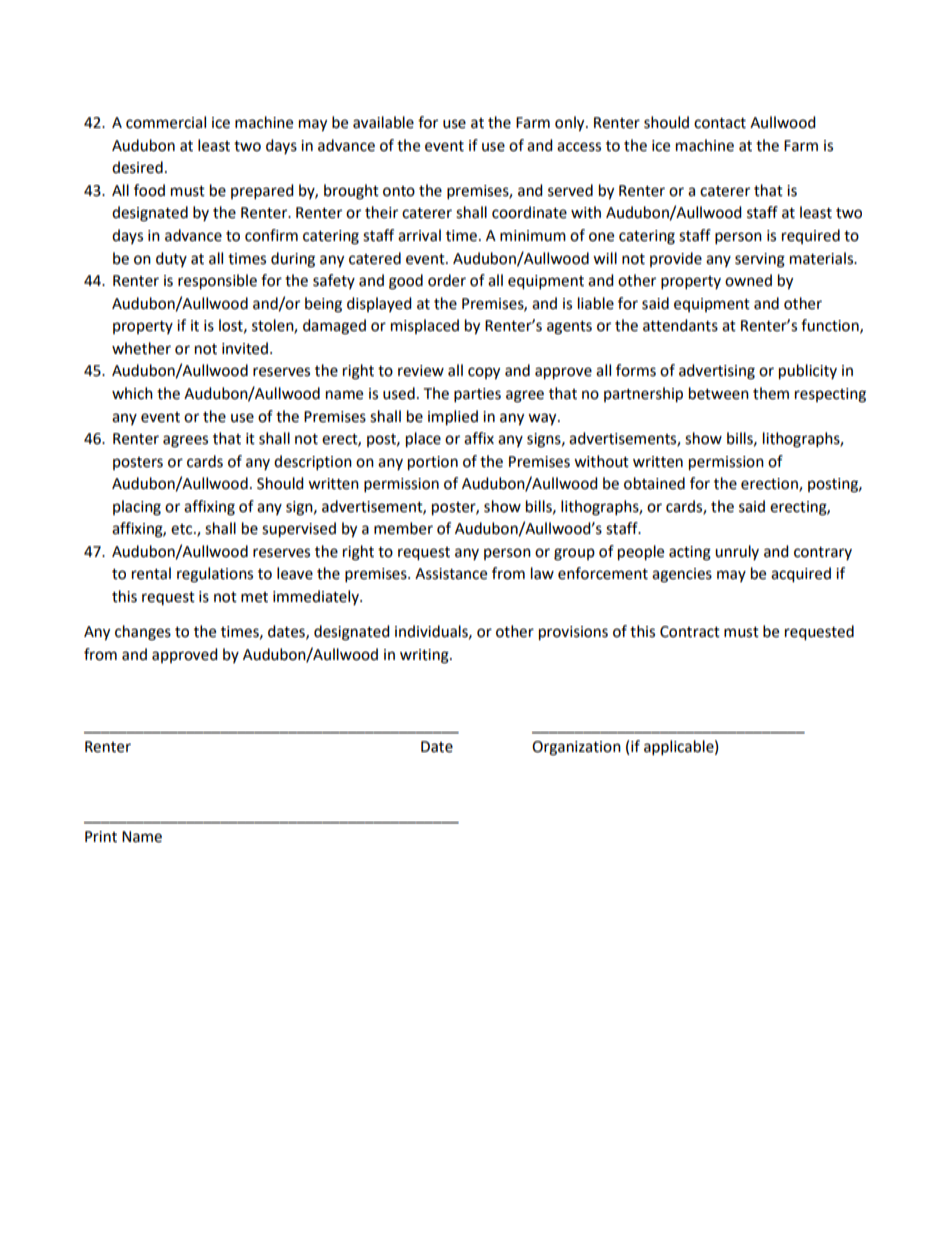  I want to click on order, so click(447, 280).
